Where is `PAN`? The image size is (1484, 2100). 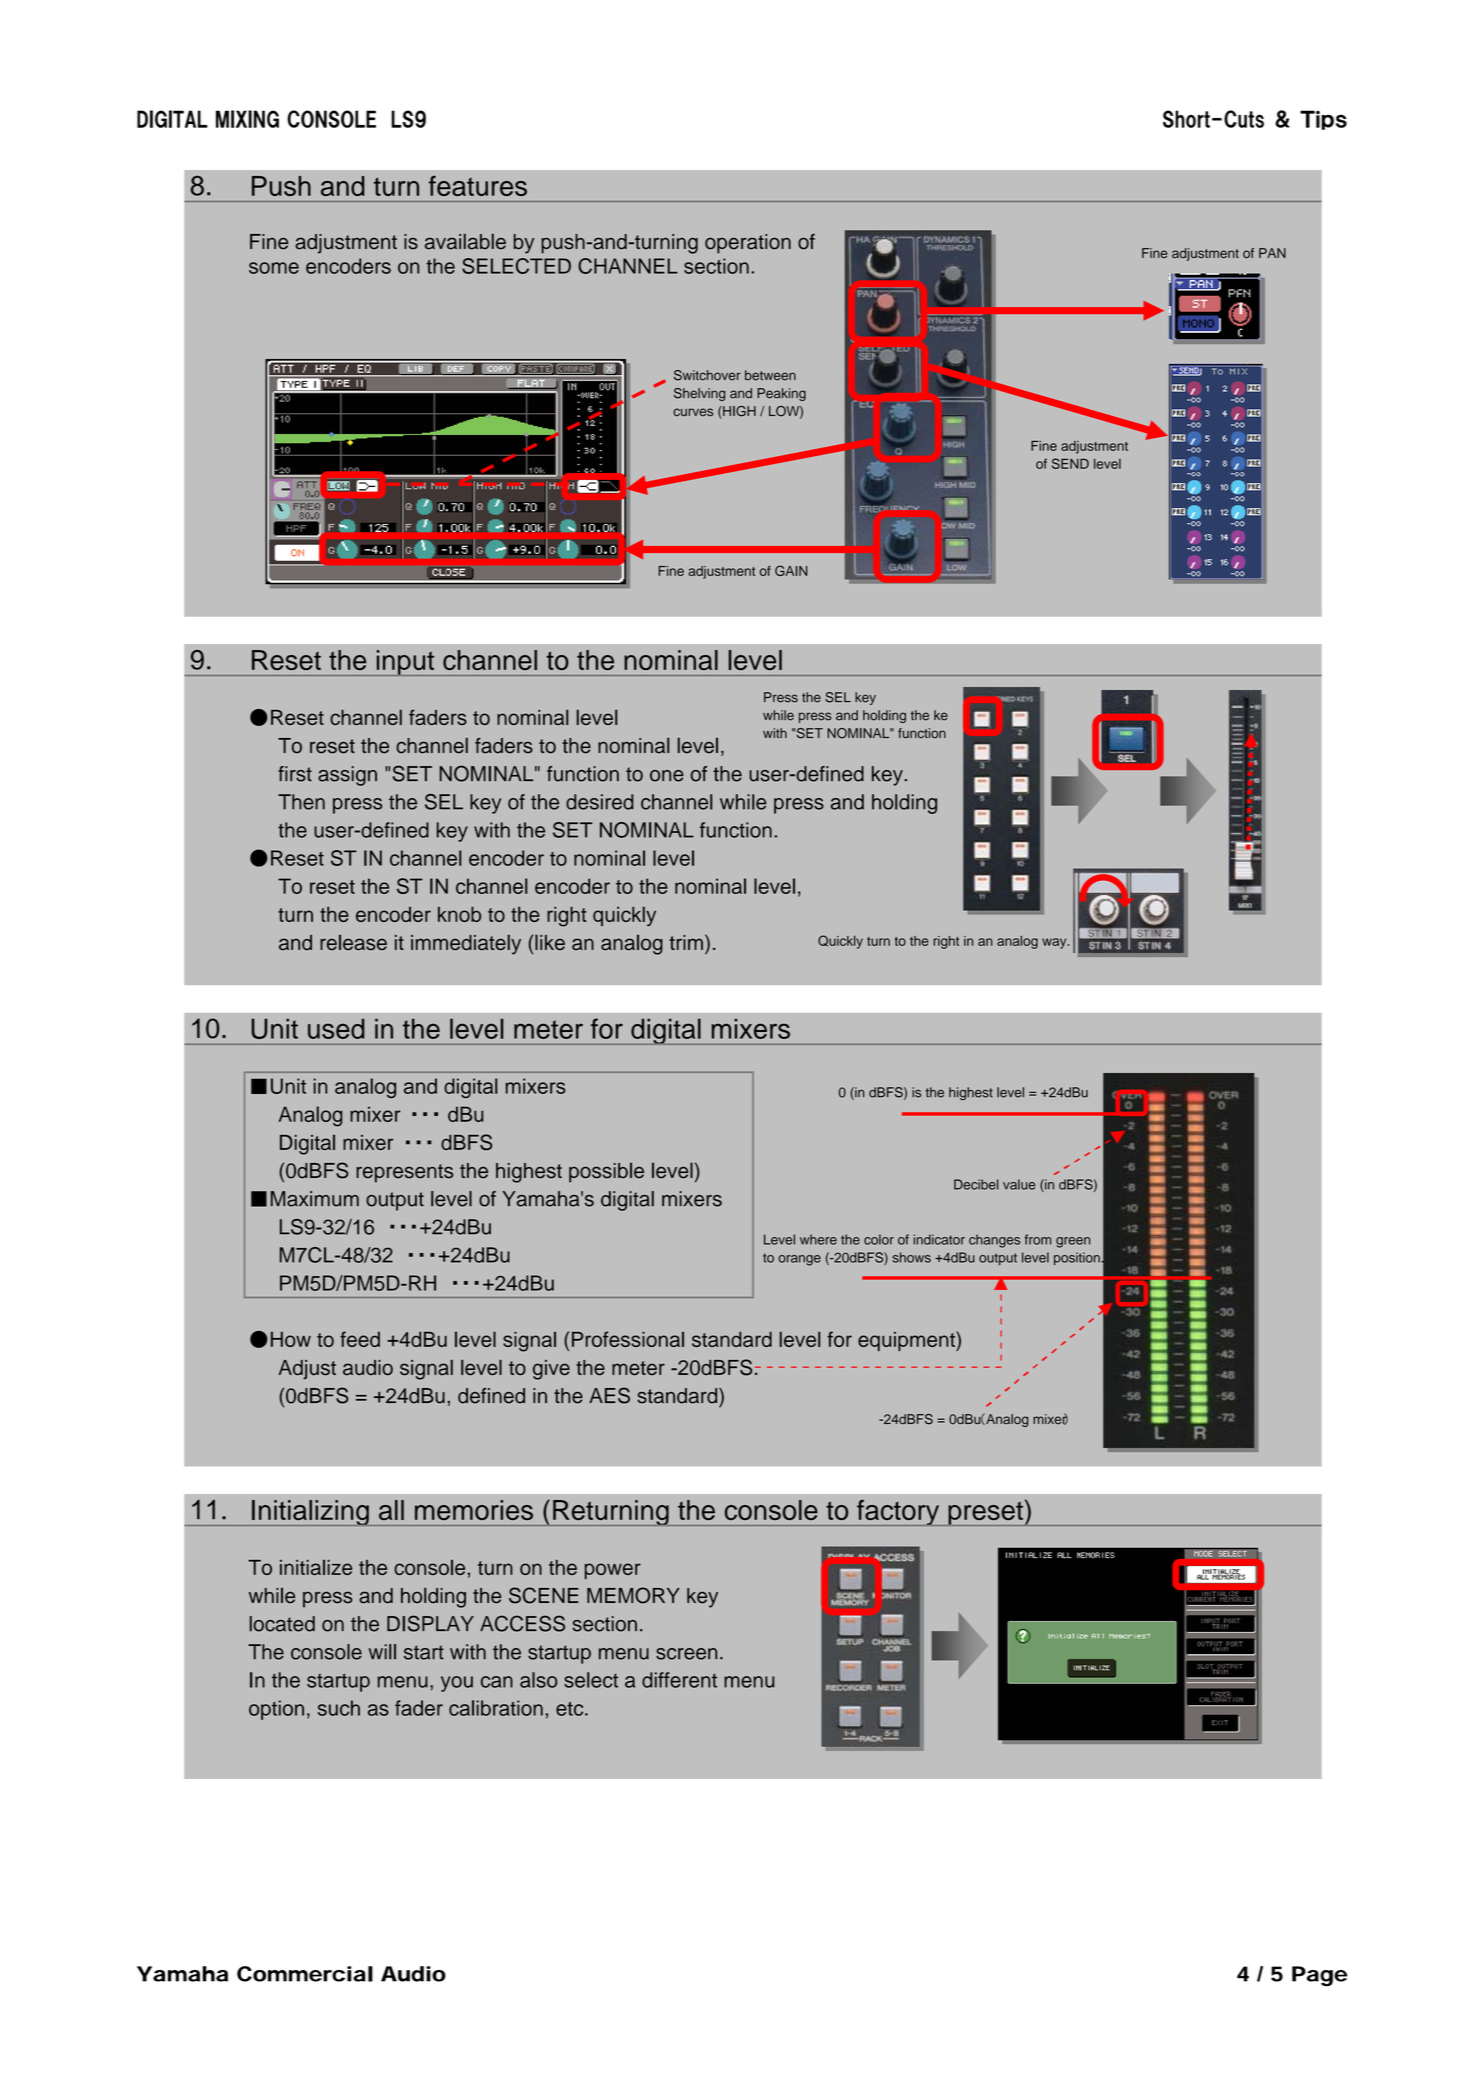
PAN is located at coordinates (1272, 253).
